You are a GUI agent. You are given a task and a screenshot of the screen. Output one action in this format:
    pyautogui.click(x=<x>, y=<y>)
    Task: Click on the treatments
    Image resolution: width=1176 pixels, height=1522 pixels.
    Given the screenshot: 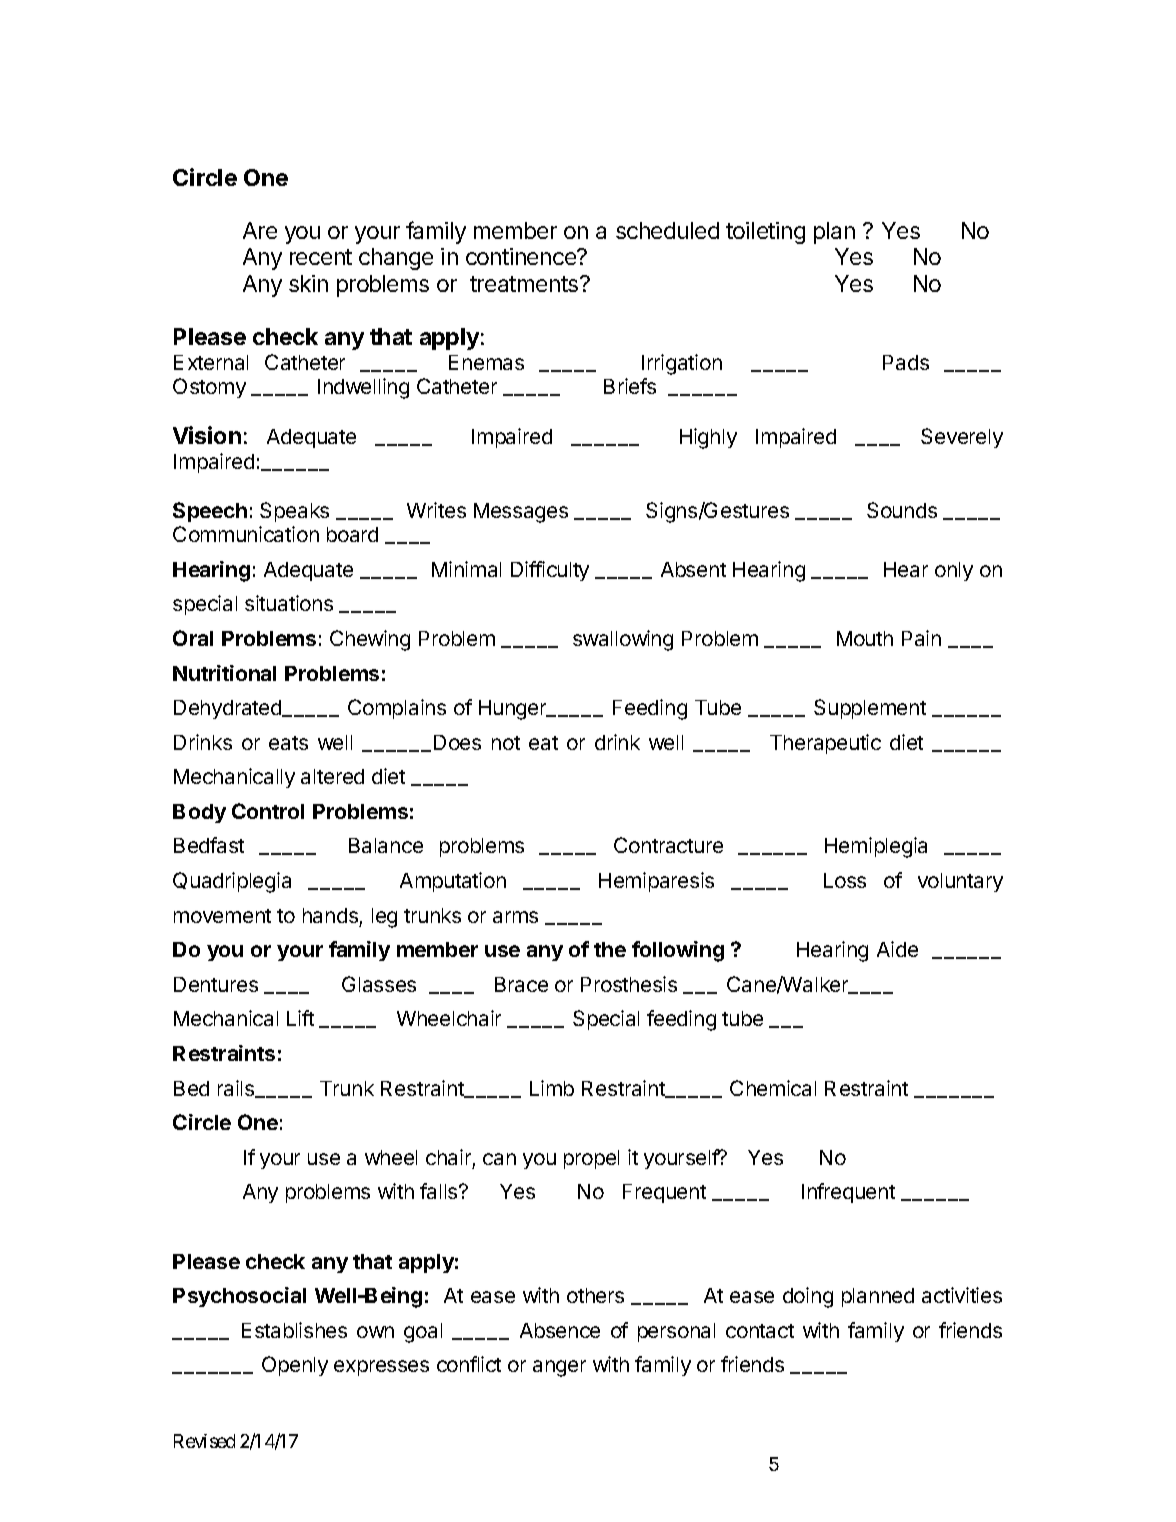 What is the action you would take?
    pyautogui.click(x=525, y=284)
